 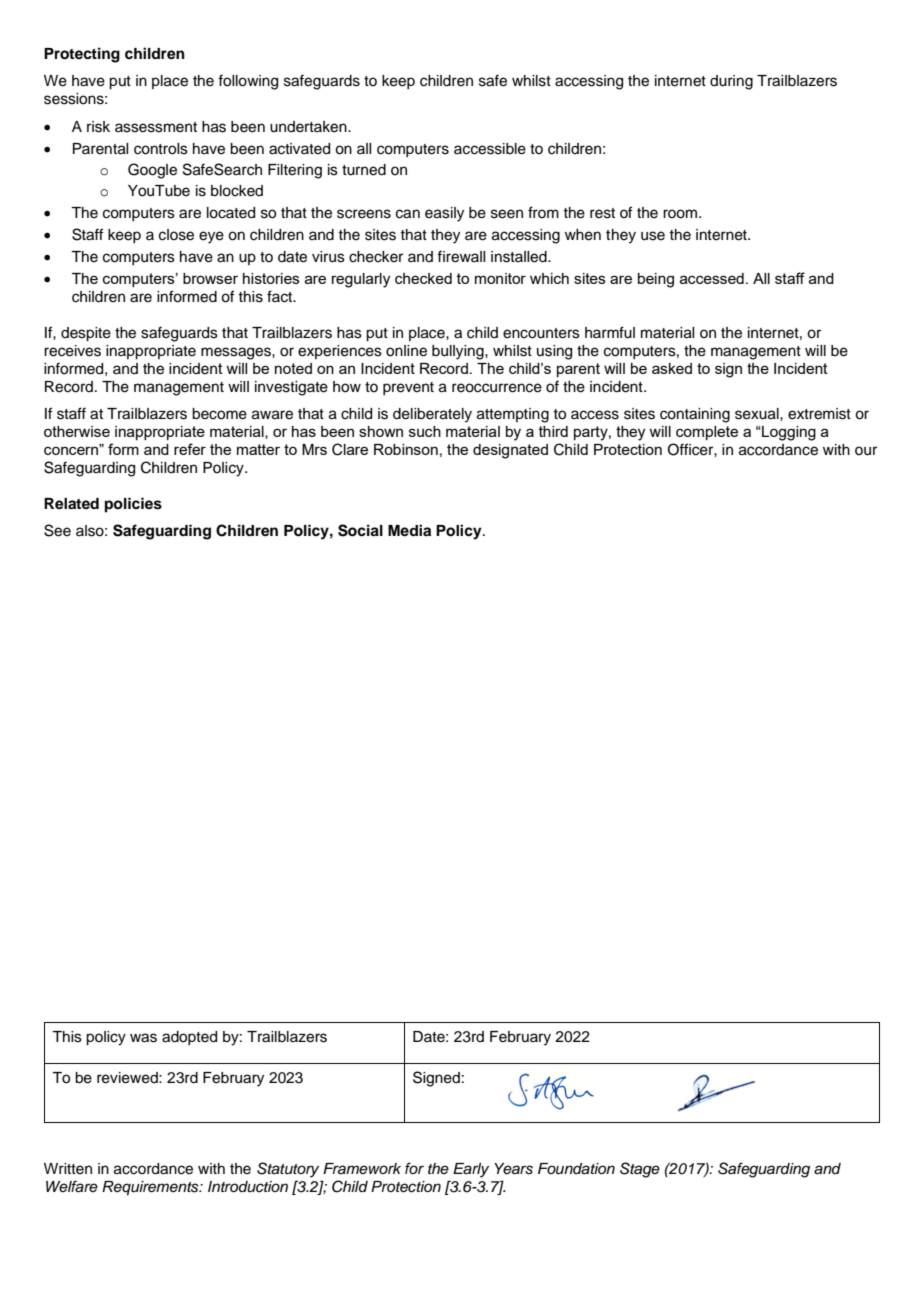 I want to click on policies, so click(x=133, y=505).
